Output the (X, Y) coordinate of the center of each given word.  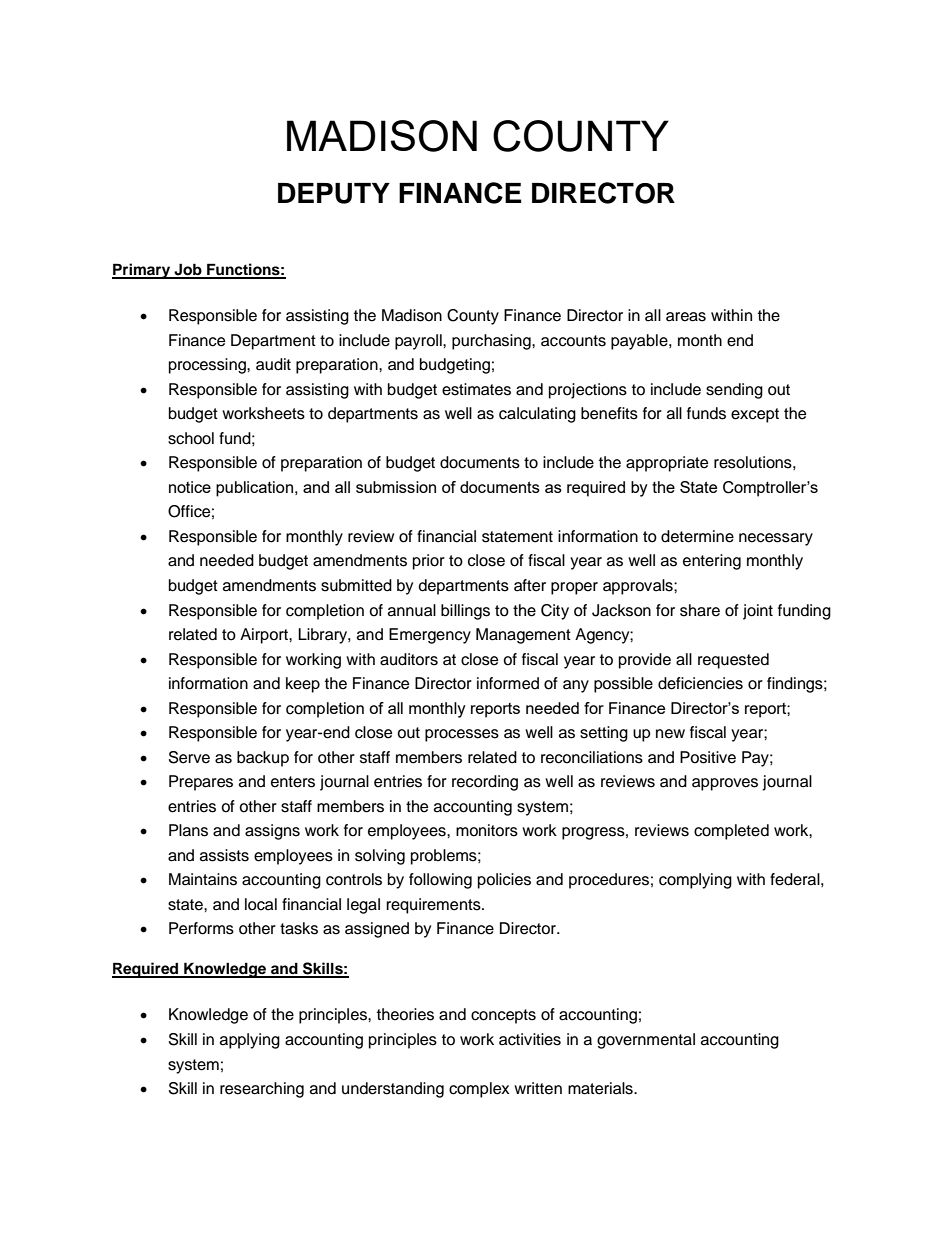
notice (190, 487)
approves (725, 784)
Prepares (201, 783)
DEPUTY (334, 193)
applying (250, 1041)
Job (188, 270)
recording (485, 783)
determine (697, 536)
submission (396, 487)
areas (686, 317)
